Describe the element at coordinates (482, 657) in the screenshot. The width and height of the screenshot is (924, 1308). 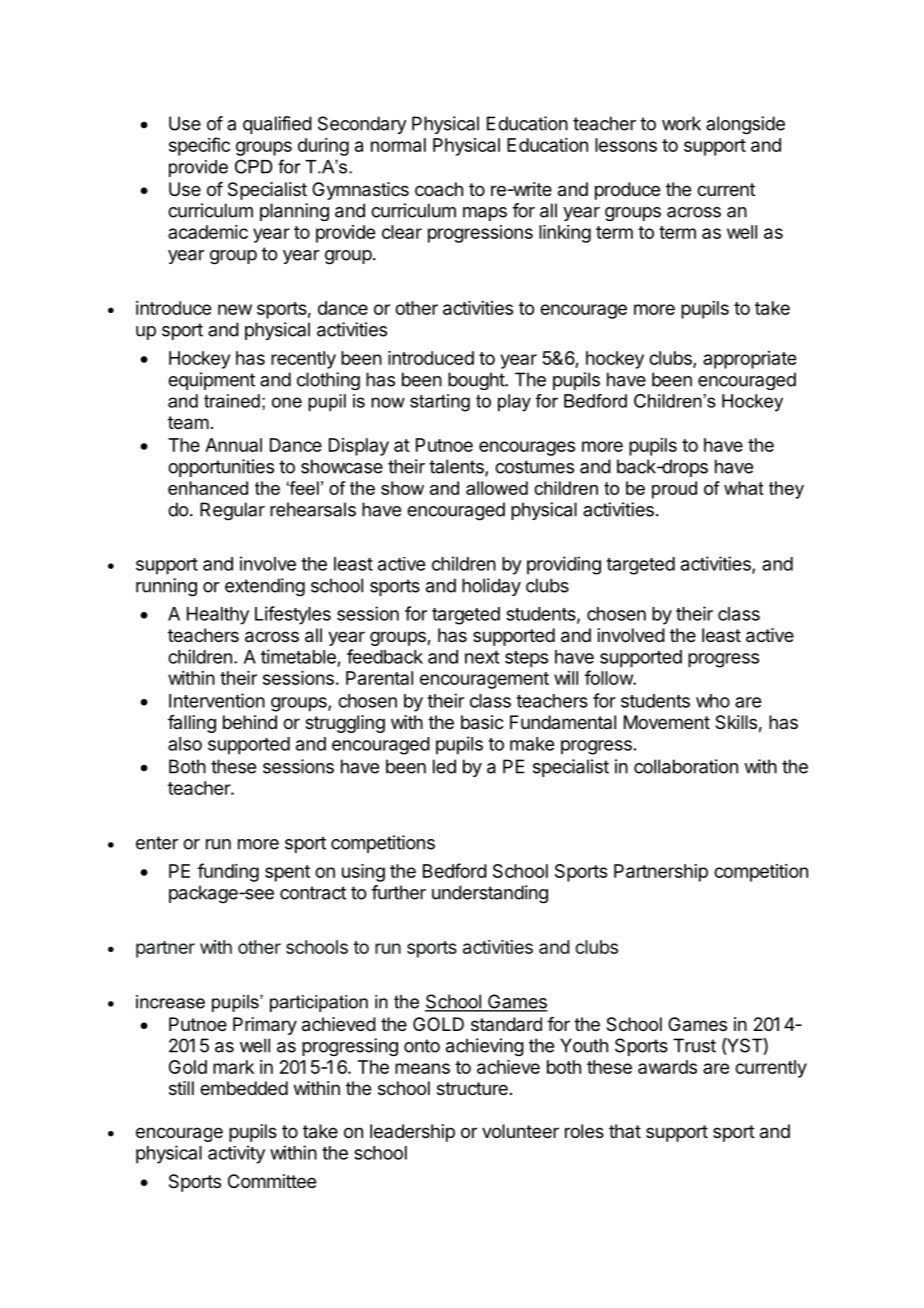
I see `next` at that location.
